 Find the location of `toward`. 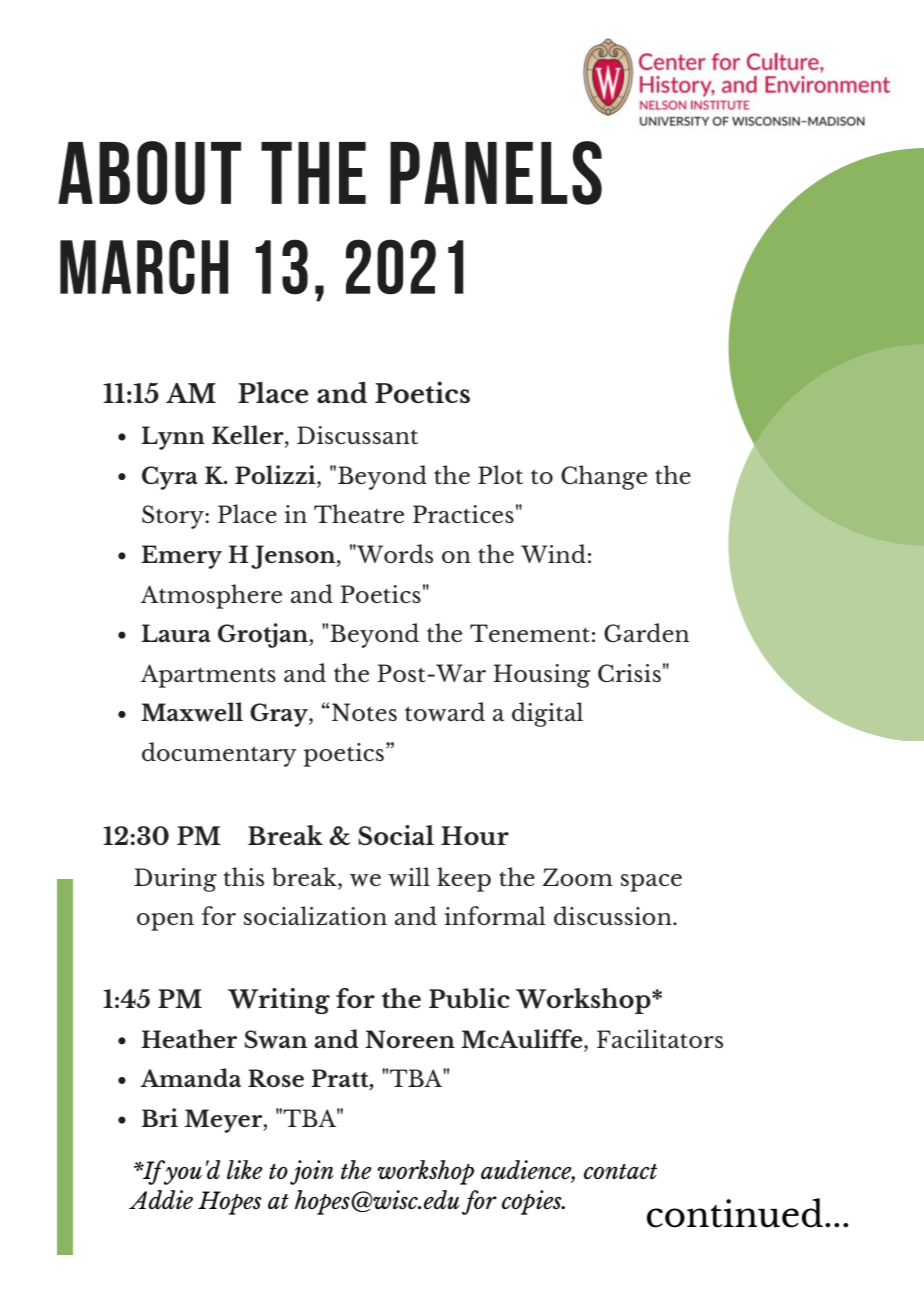

toward is located at coordinates (445, 711).
